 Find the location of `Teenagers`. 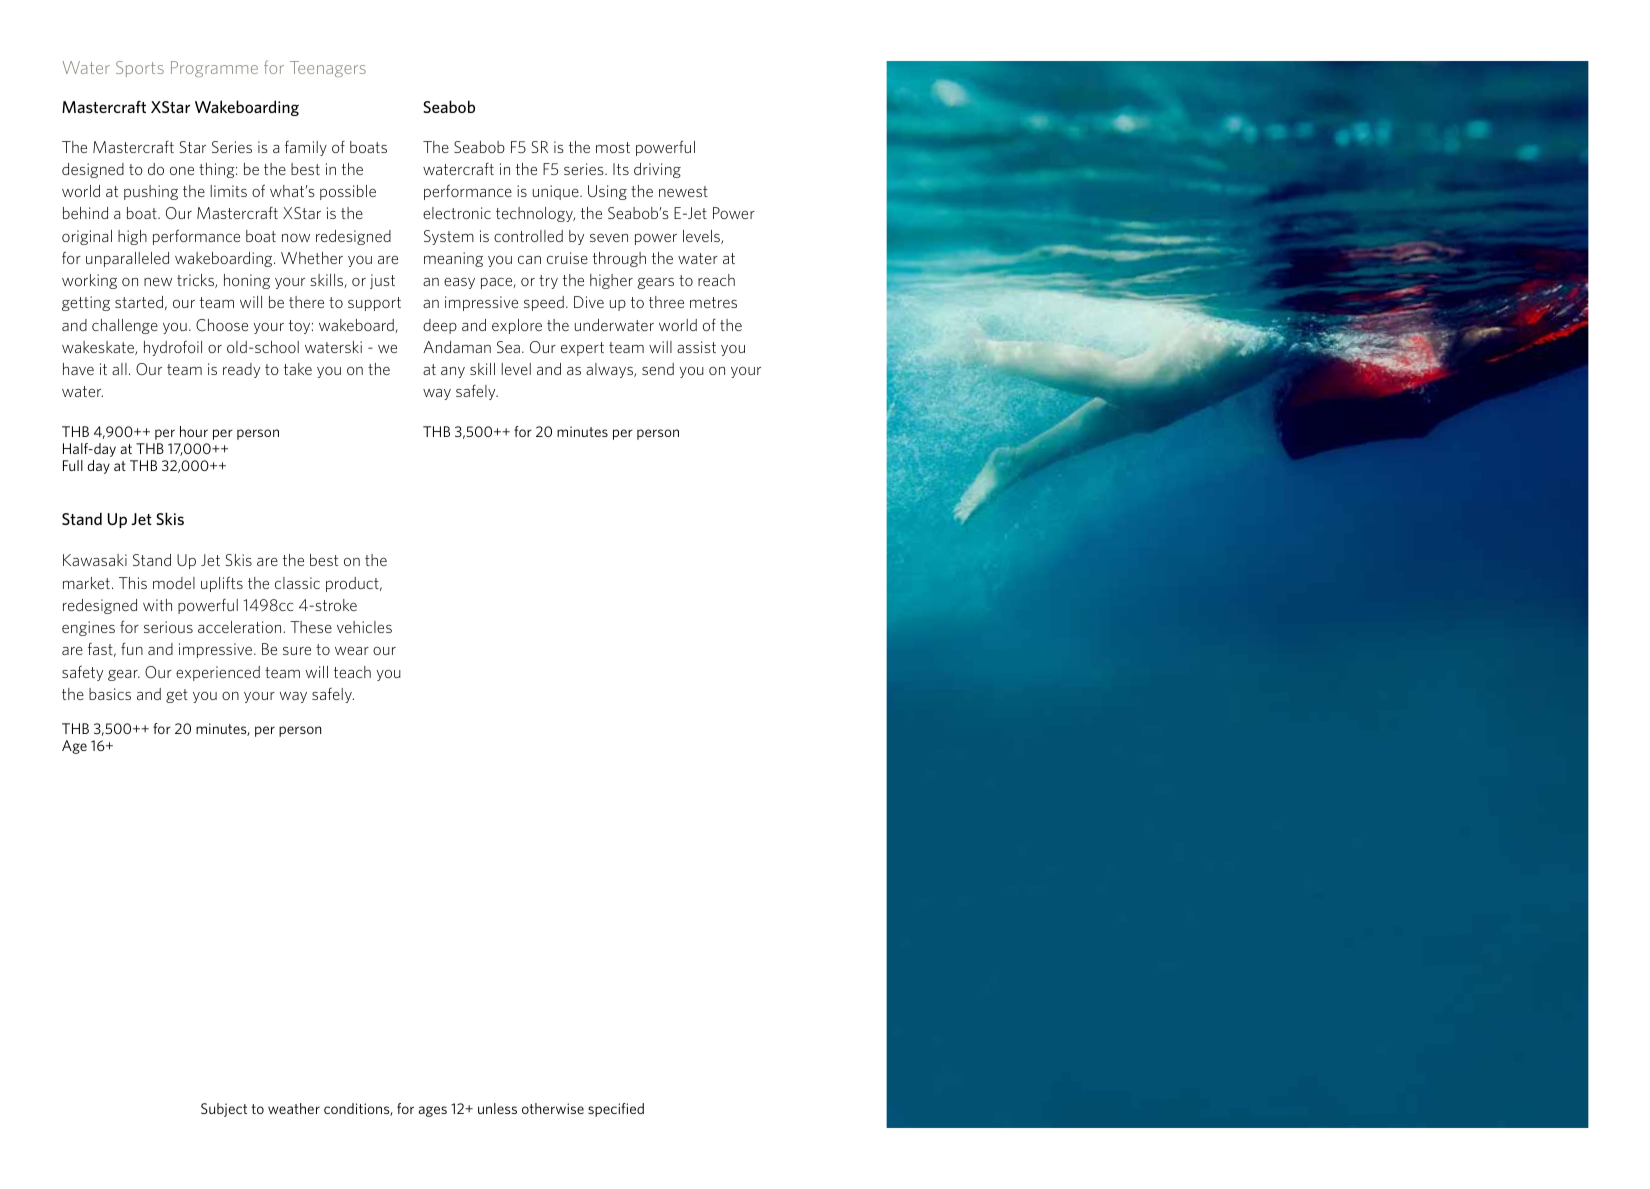

Teenagers is located at coordinates (328, 69).
